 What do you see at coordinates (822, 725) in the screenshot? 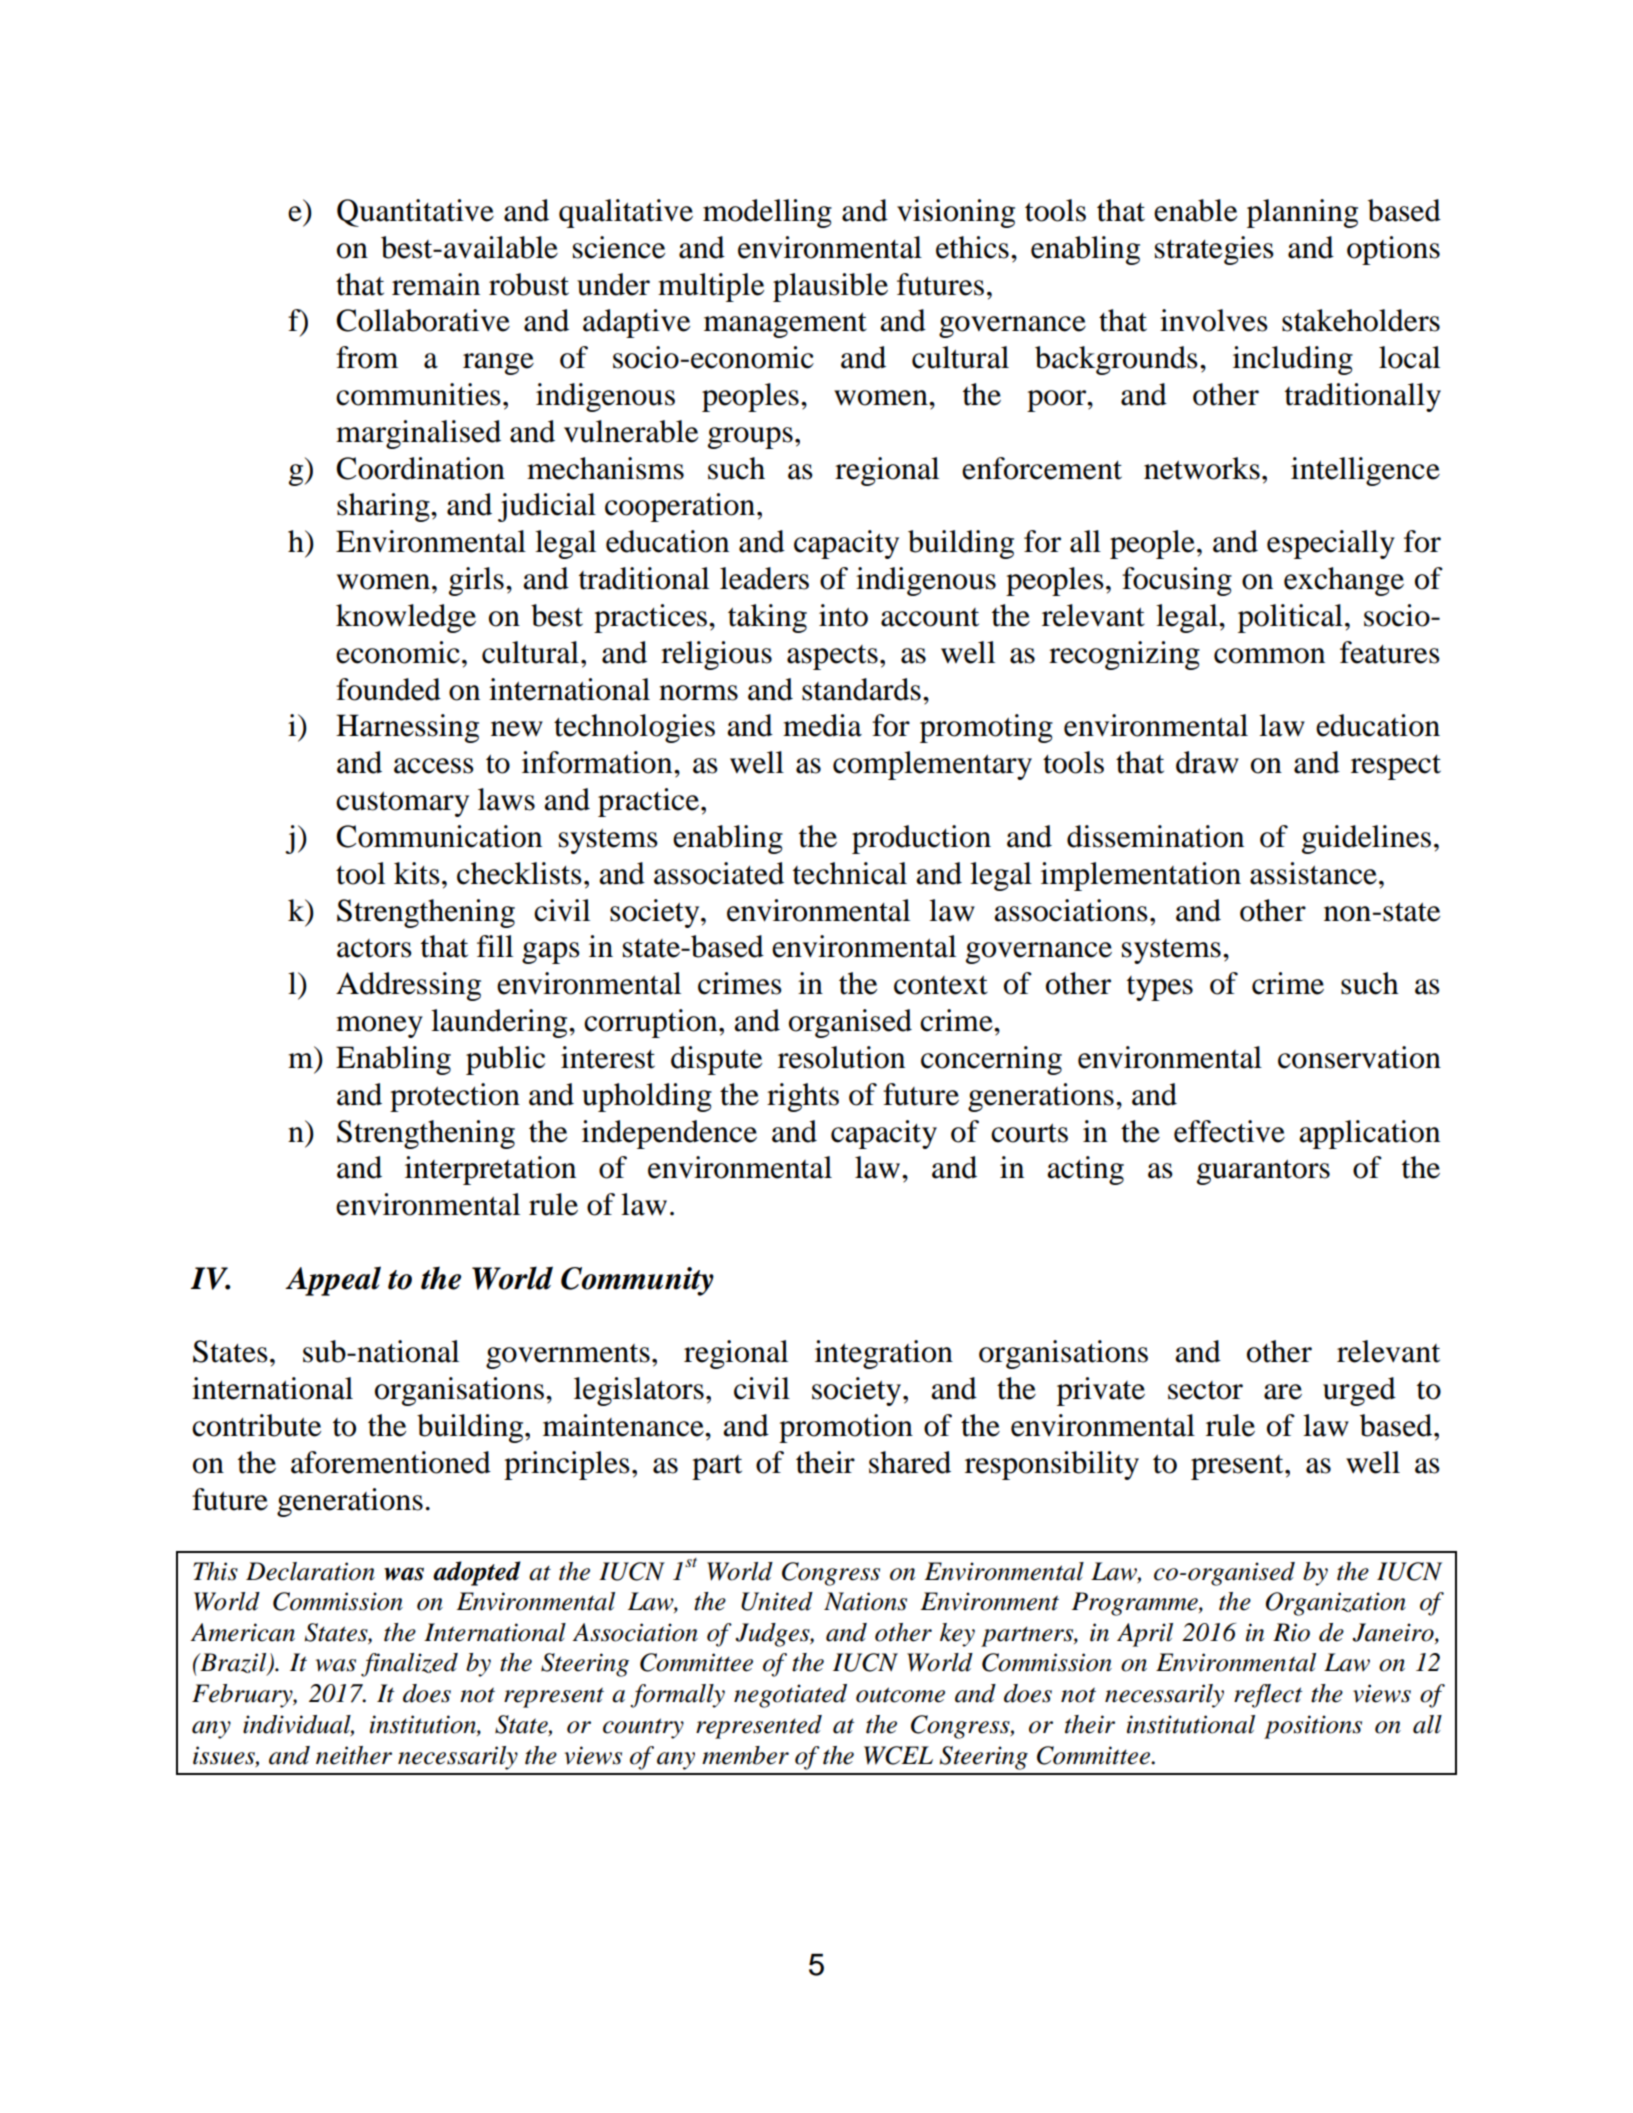
I see `media` at bounding box center [822, 725].
